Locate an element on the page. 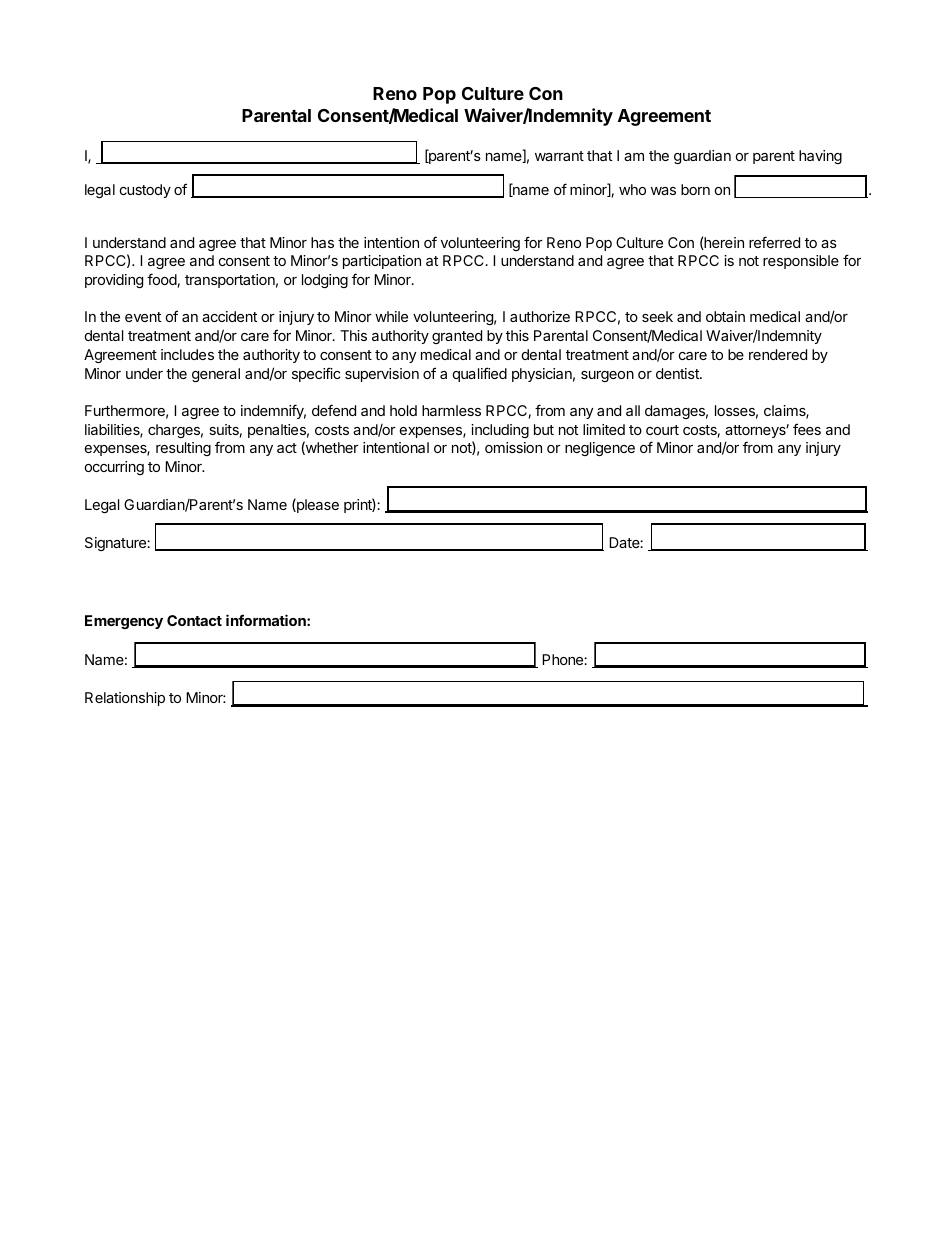  Contact is located at coordinates (194, 620).
